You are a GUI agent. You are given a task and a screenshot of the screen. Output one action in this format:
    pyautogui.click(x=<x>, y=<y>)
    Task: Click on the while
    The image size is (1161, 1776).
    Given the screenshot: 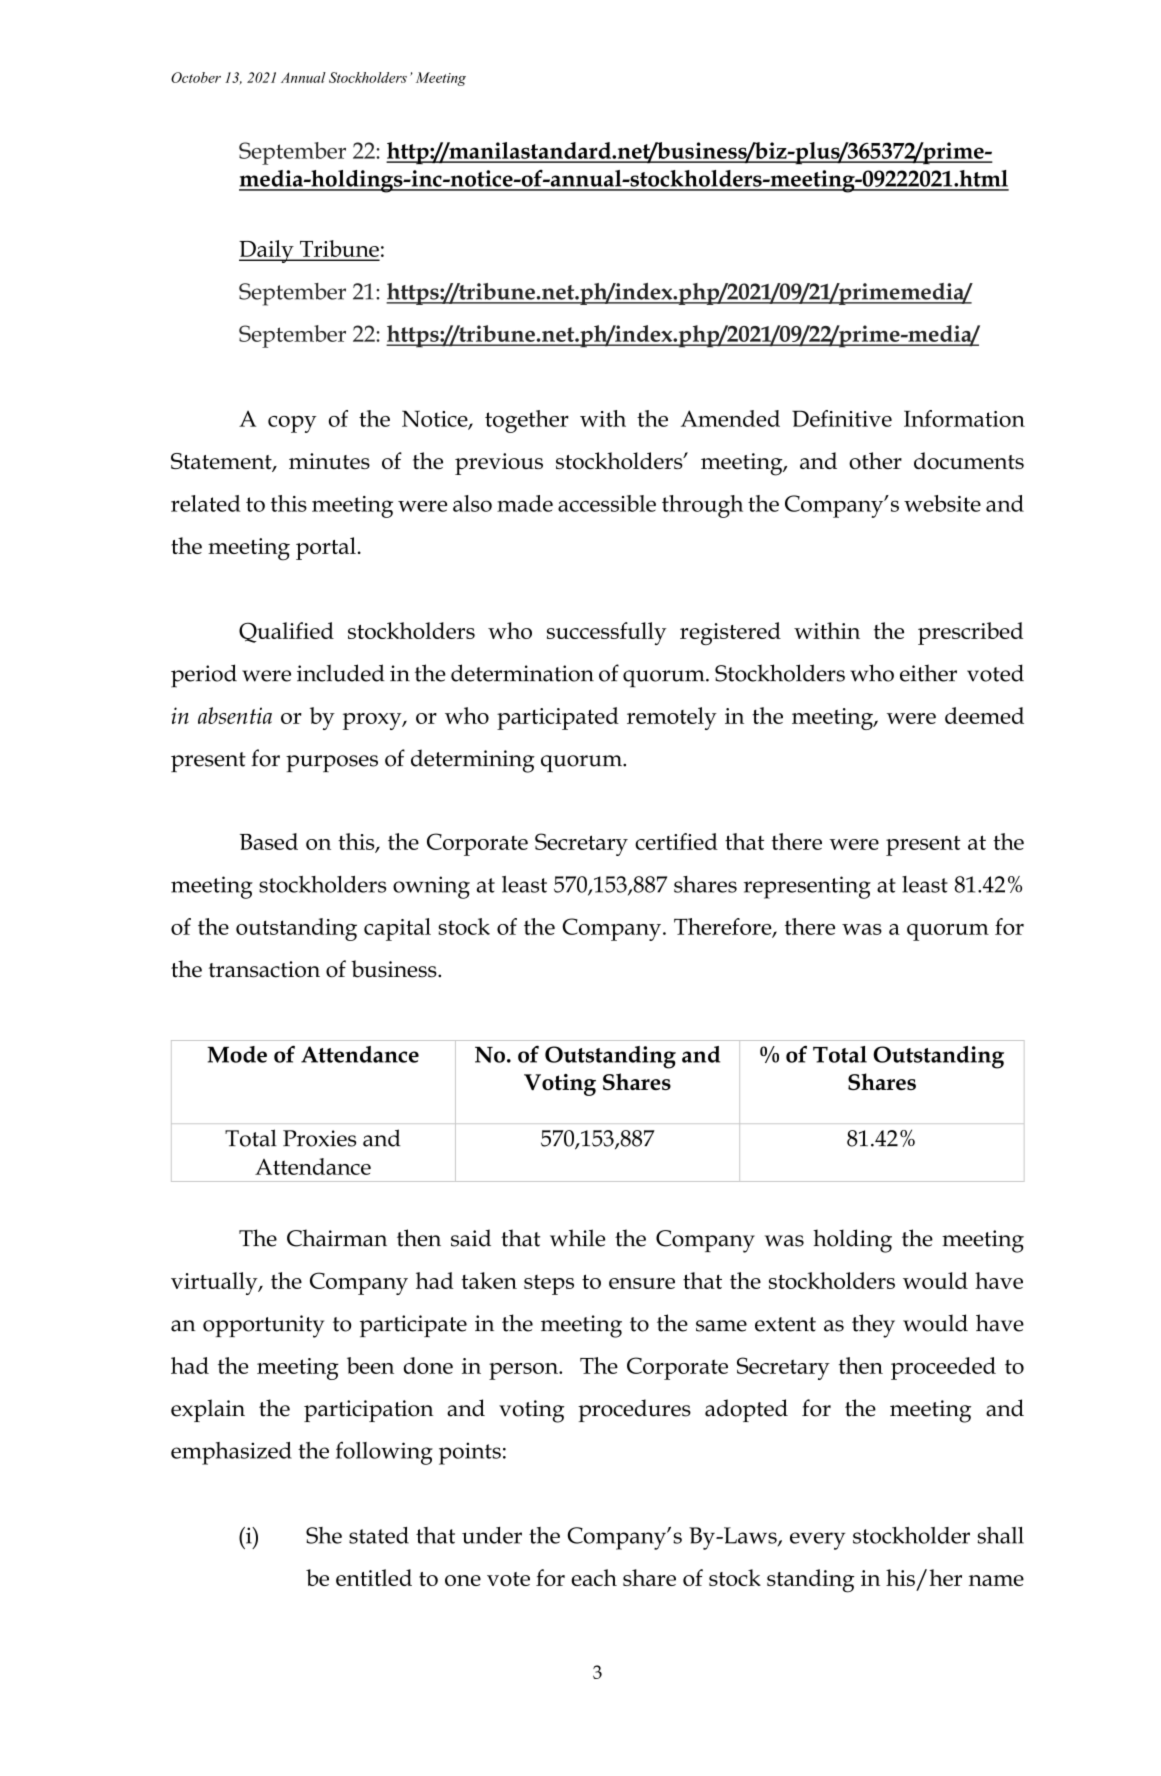 What is the action you would take?
    pyautogui.click(x=577, y=1238)
